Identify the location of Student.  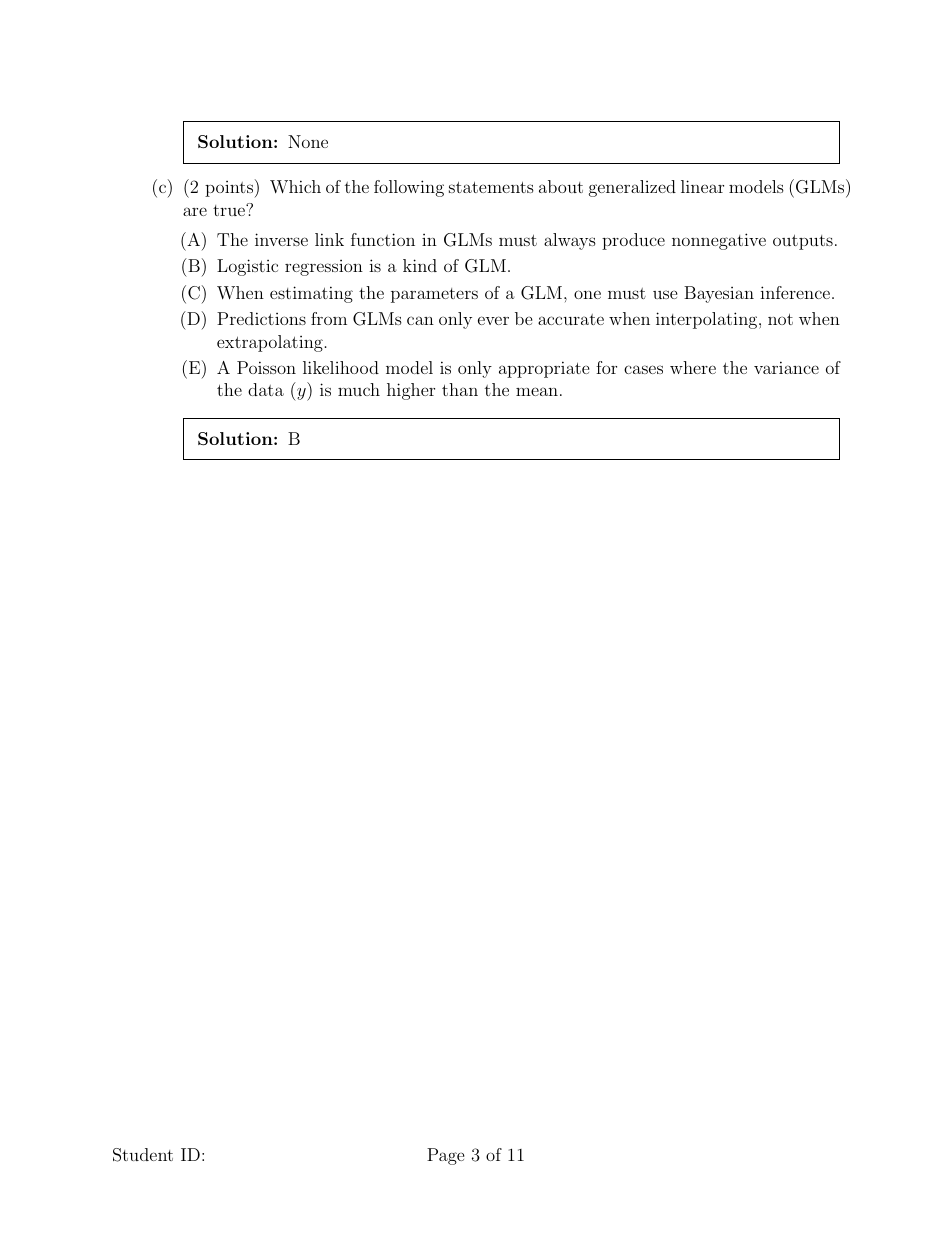
(143, 1155).
